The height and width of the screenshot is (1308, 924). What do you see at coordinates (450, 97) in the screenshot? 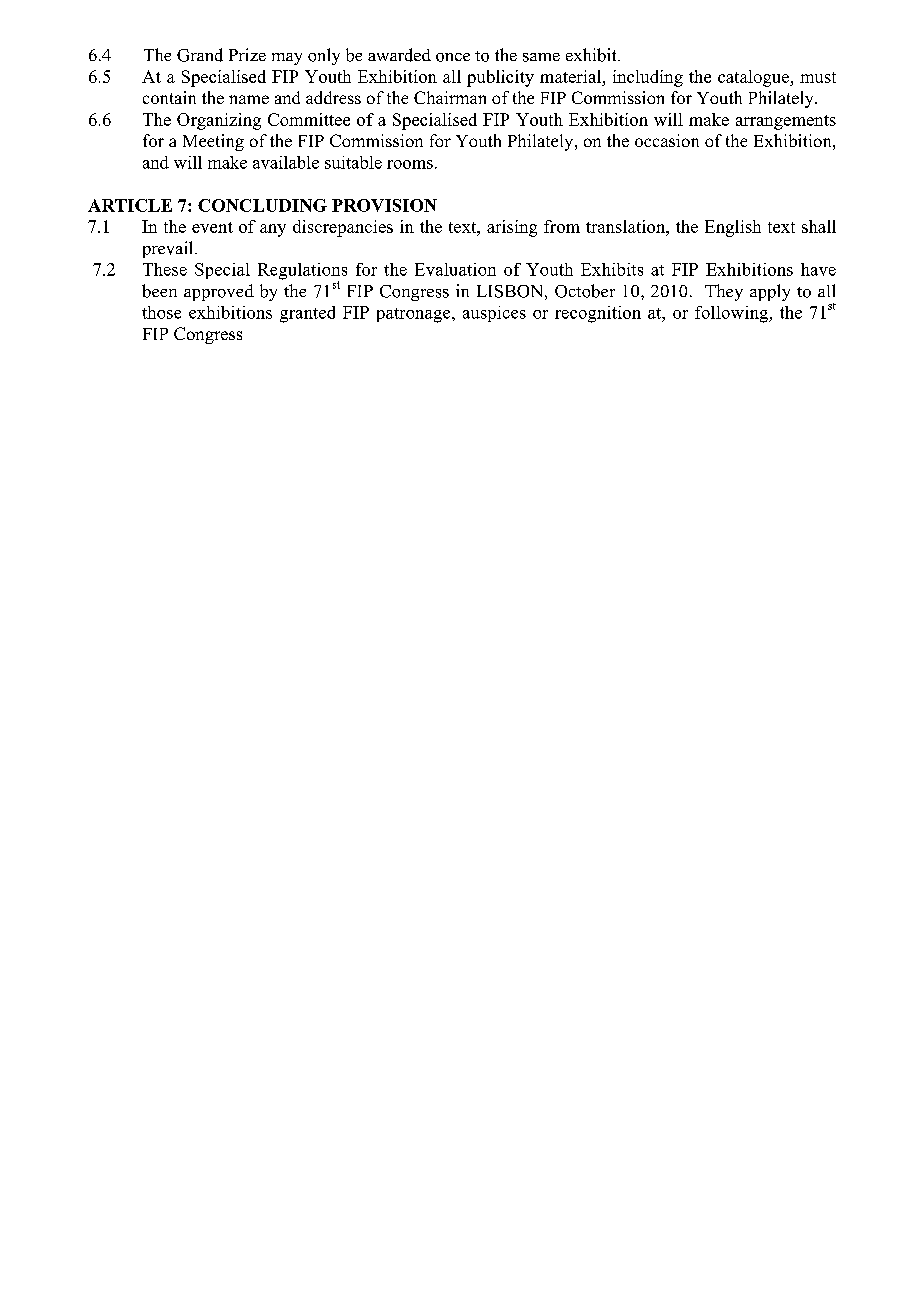
I see `Chairman` at bounding box center [450, 97].
